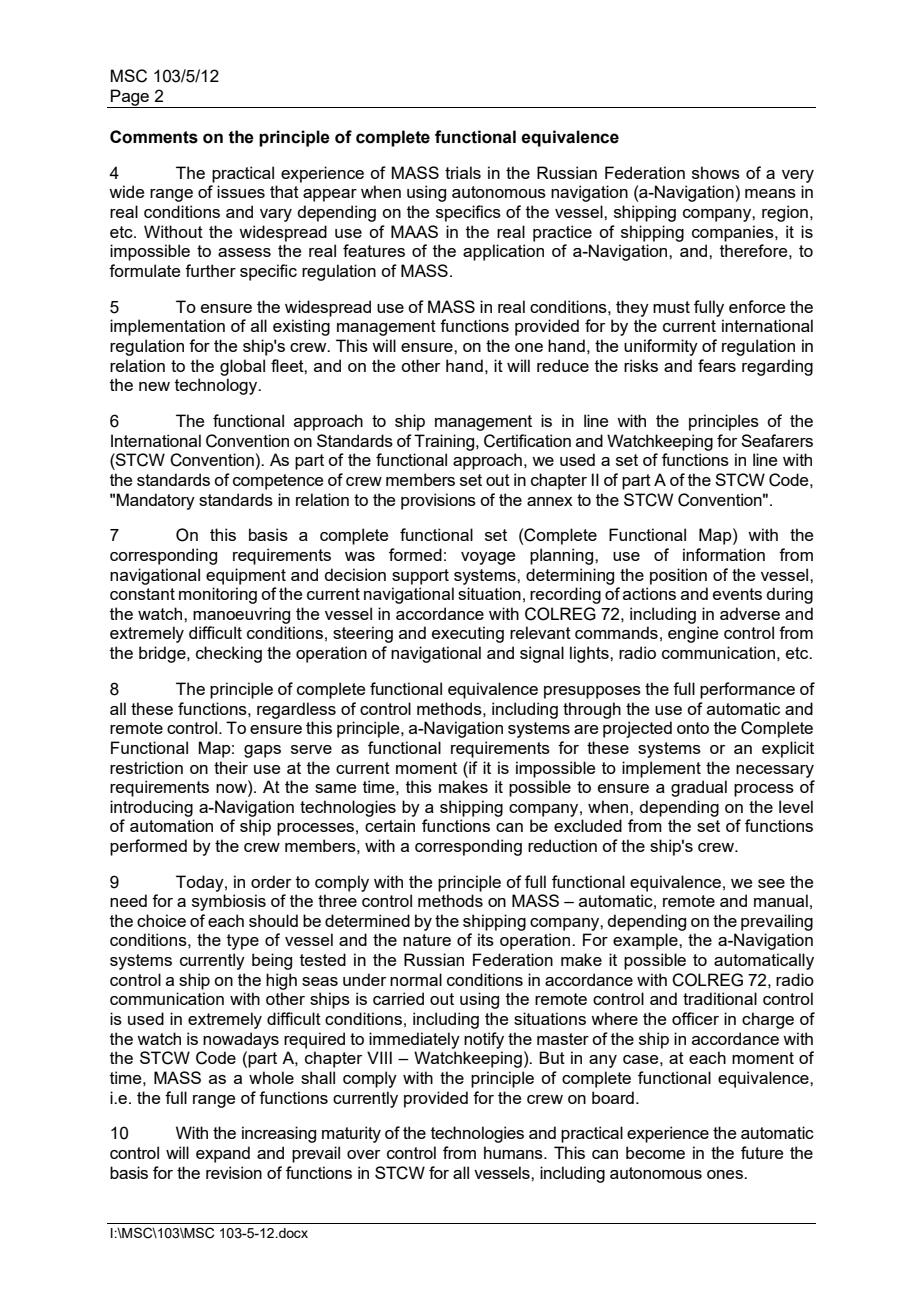 The width and height of the screenshot is (924, 1307). I want to click on shows, so click(716, 172).
